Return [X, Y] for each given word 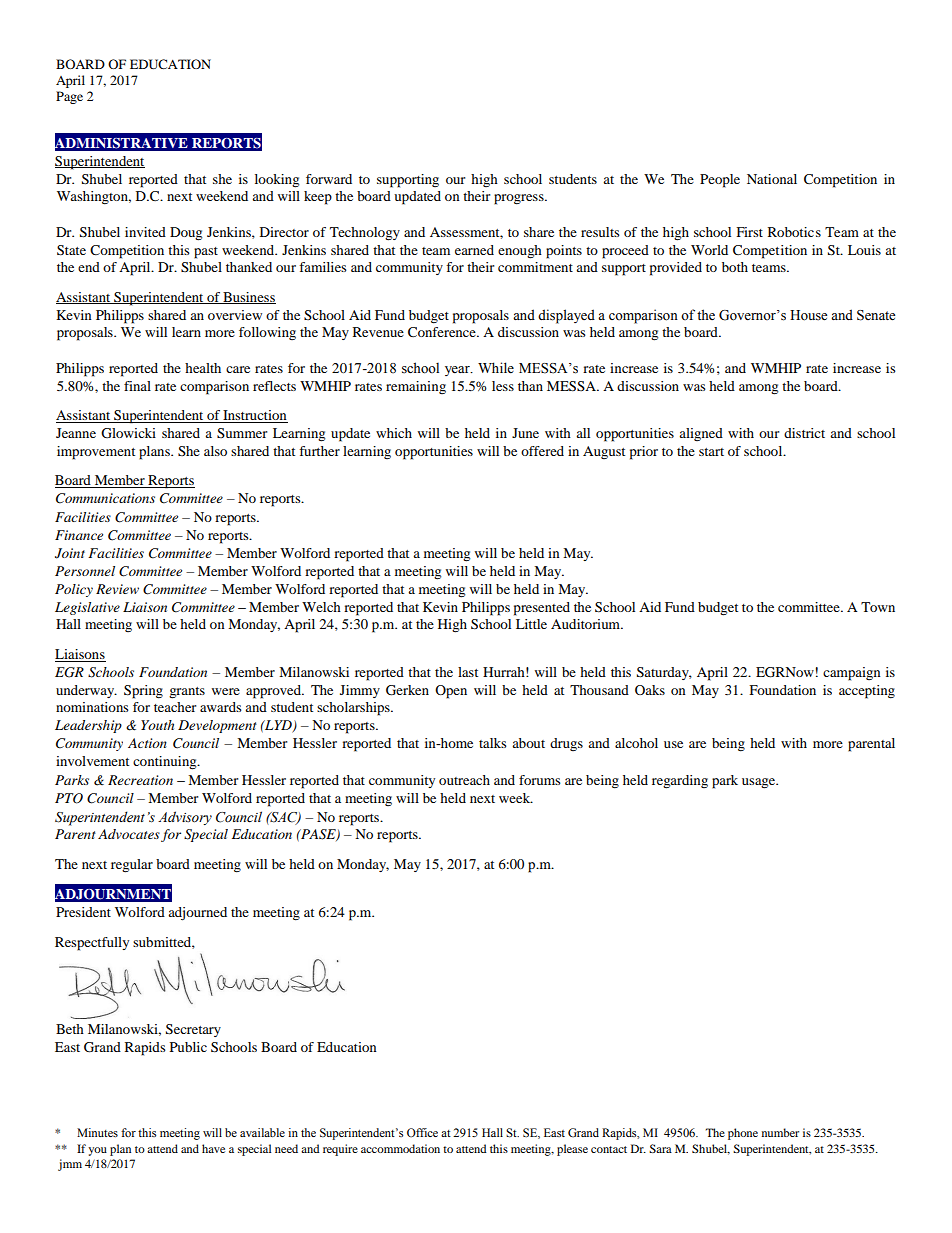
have [213, 1148]
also [215, 451]
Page [69, 97]
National [772, 179]
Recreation [140, 780]
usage [760, 783]
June [525, 433]
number [780, 1132]
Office [422, 1132]
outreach [464, 780]
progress [520, 199]
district [804, 433]
